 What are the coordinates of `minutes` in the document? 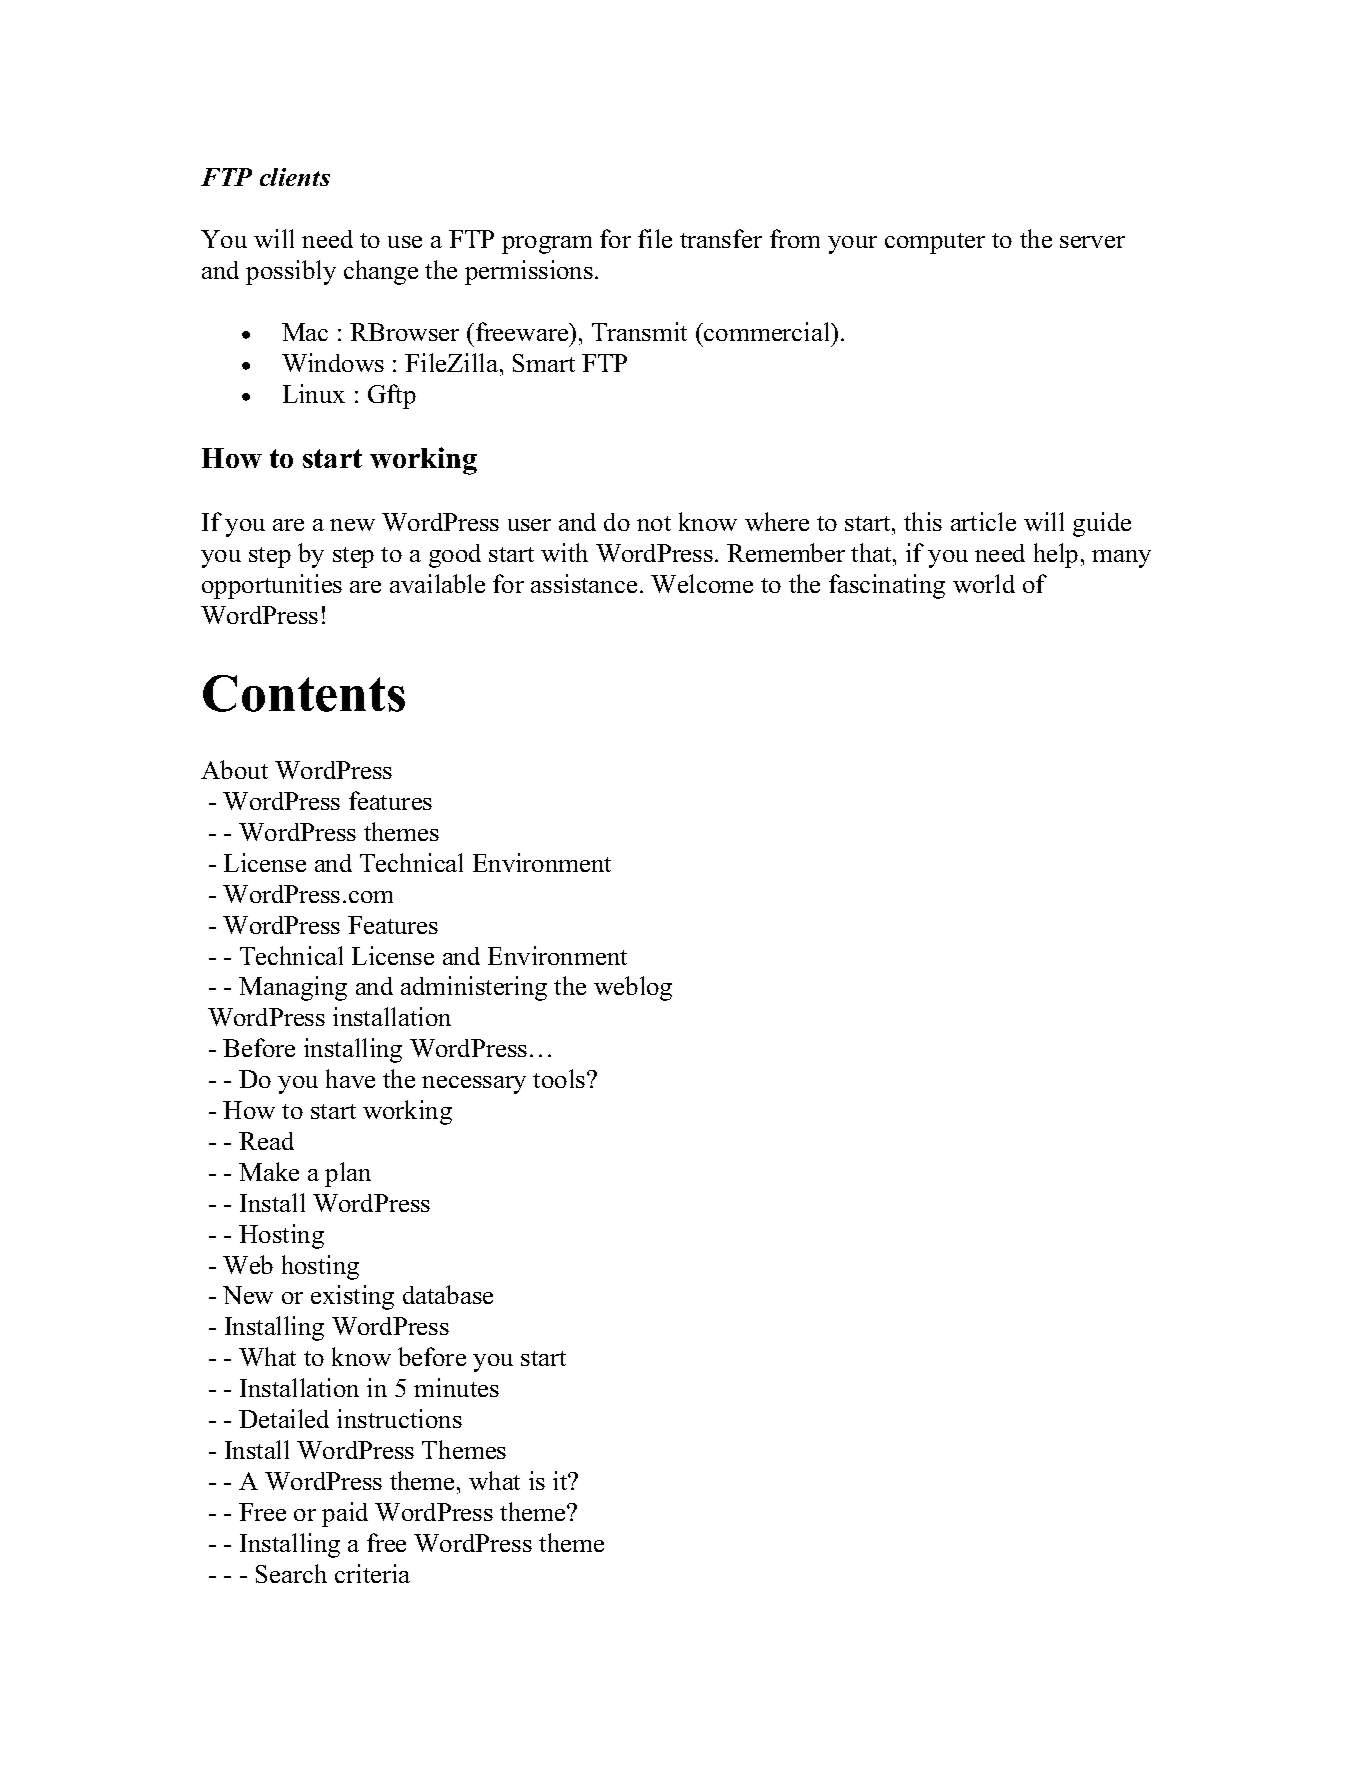 It's located at (456, 1387).
